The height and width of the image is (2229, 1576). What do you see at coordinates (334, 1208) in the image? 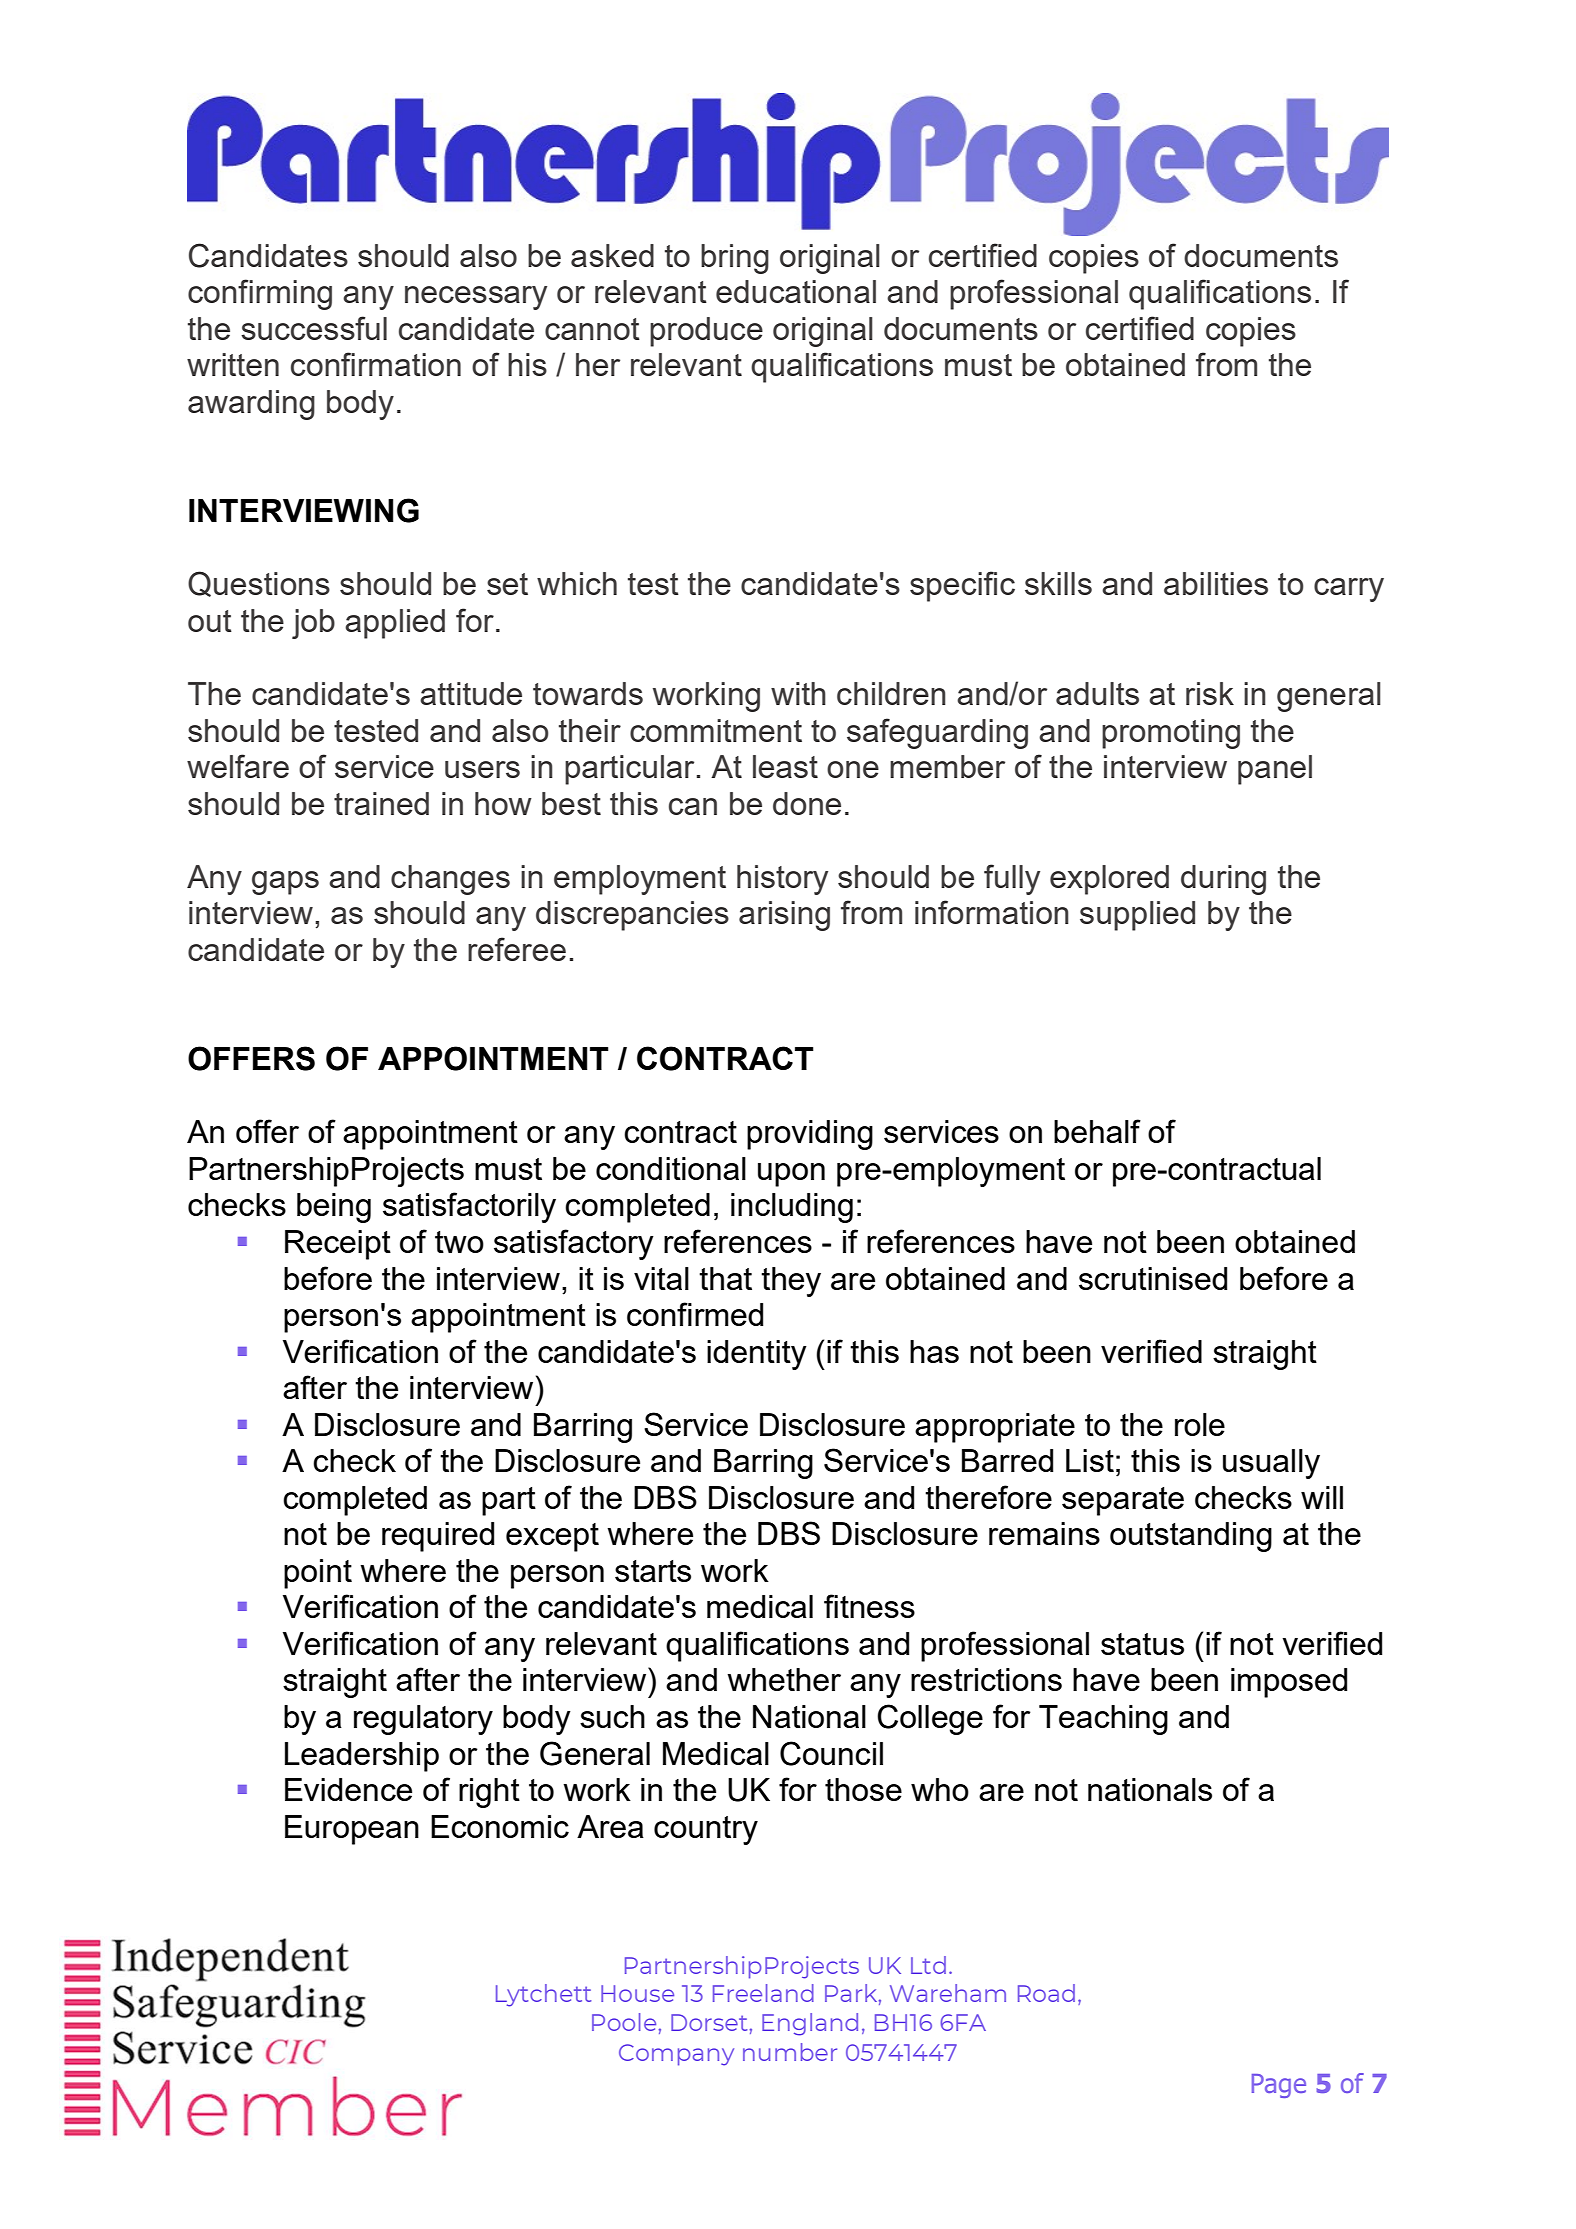
I see `being` at bounding box center [334, 1208].
